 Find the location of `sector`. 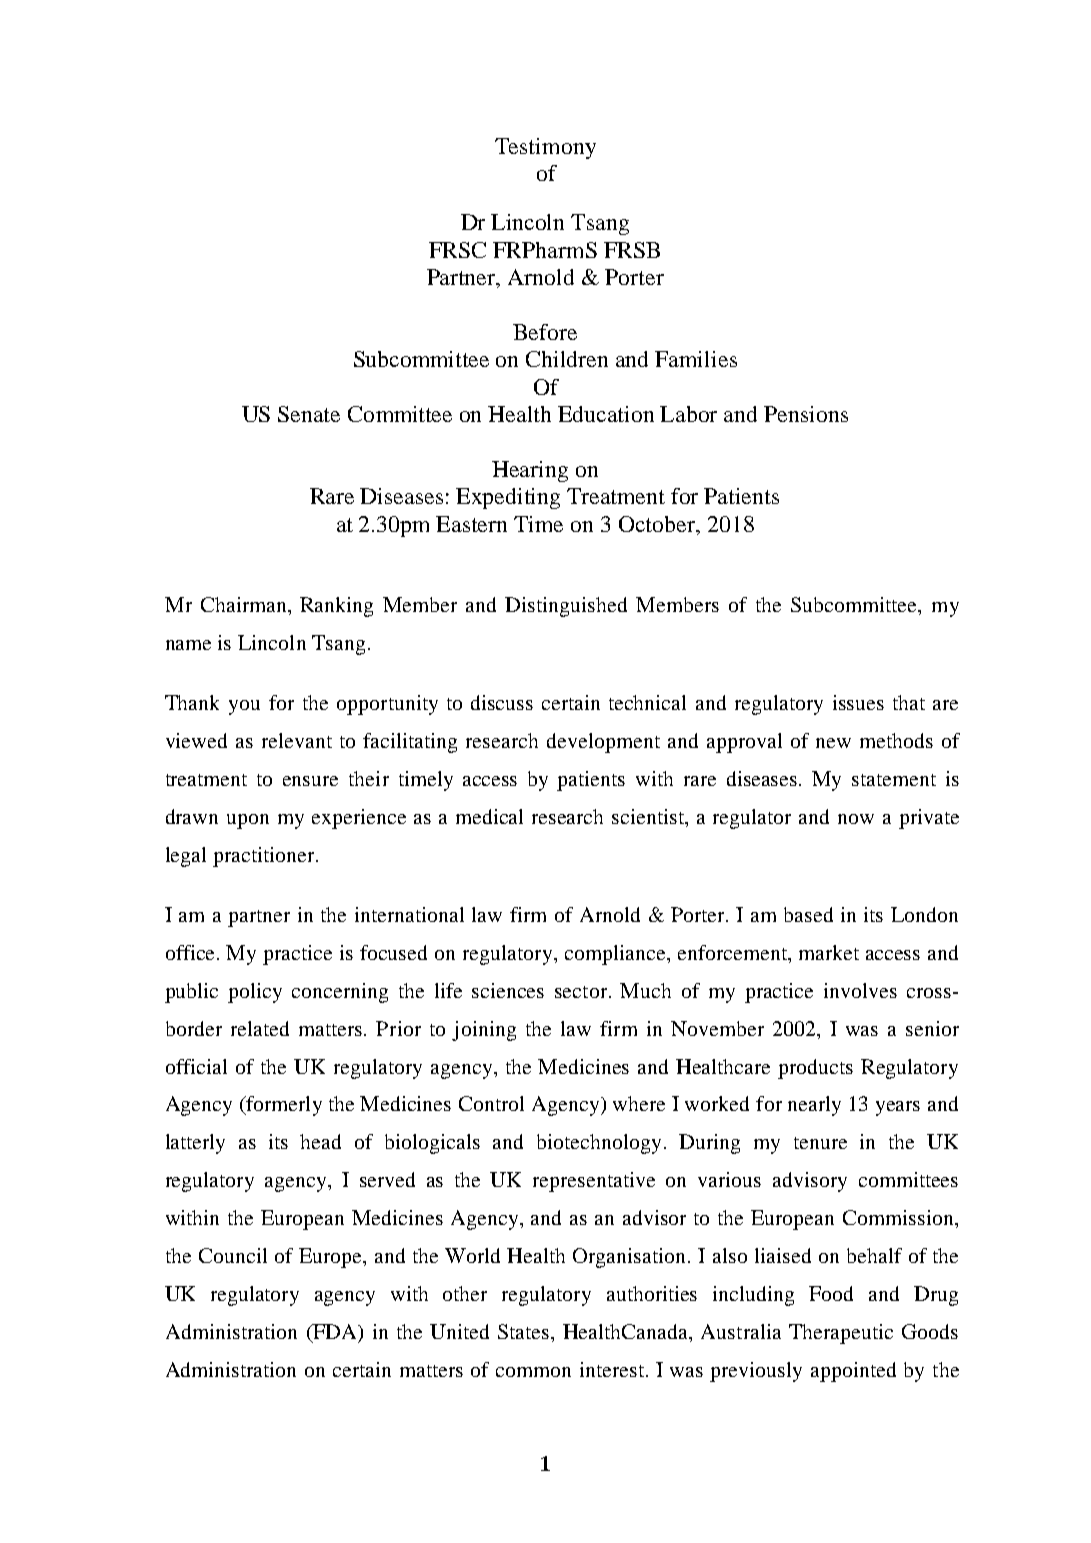

sector is located at coordinates (582, 992).
